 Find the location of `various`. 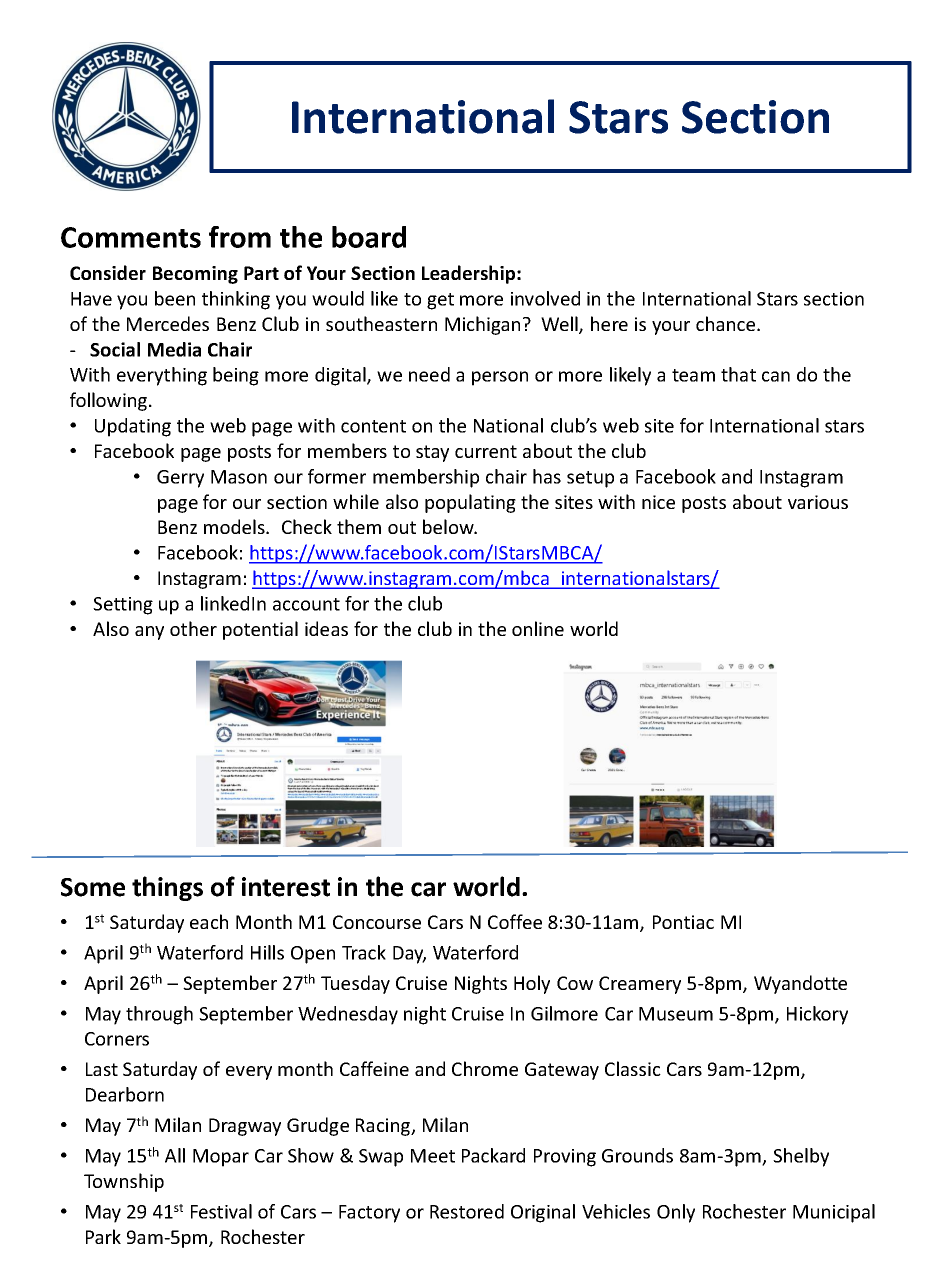

various is located at coordinates (818, 502).
